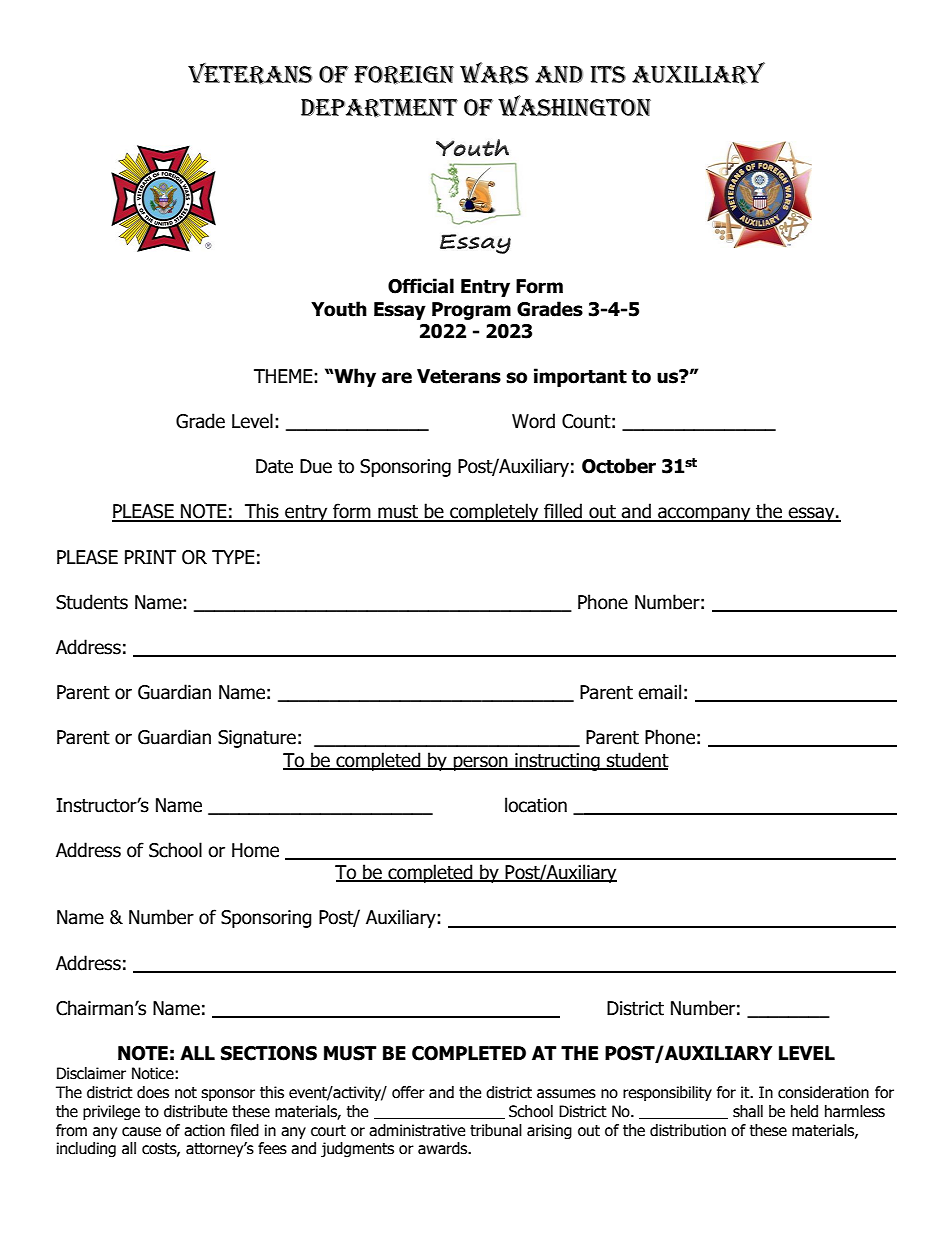 The height and width of the screenshot is (1233, 952). What do you see at coordinates (274, 466) in the screenshot?
I see `Date` at bounding box center [274, 466].
